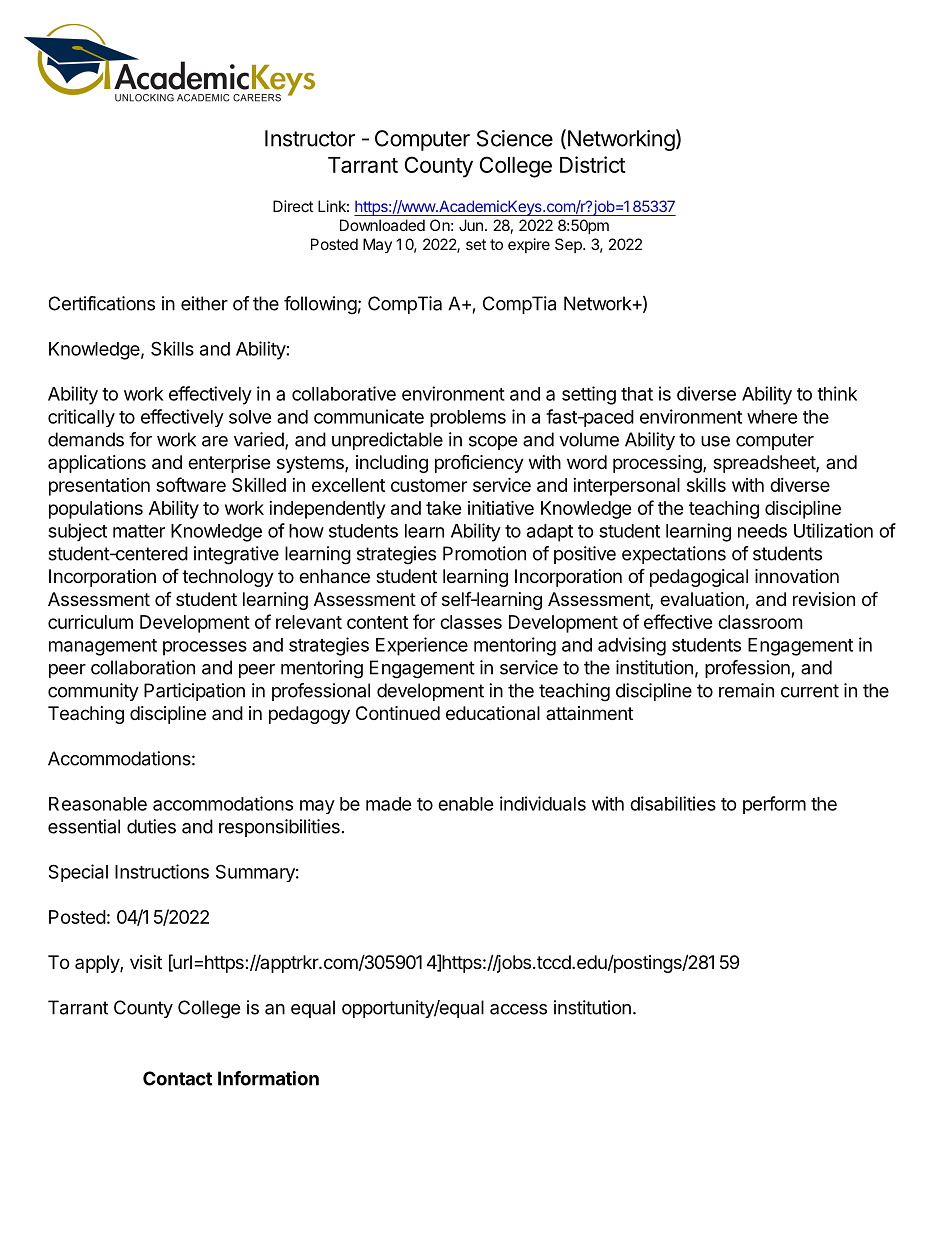  What do you see at coordinates (293, 206) in the screenshot?
I see `Direct` at bounding box center [293, 206].
